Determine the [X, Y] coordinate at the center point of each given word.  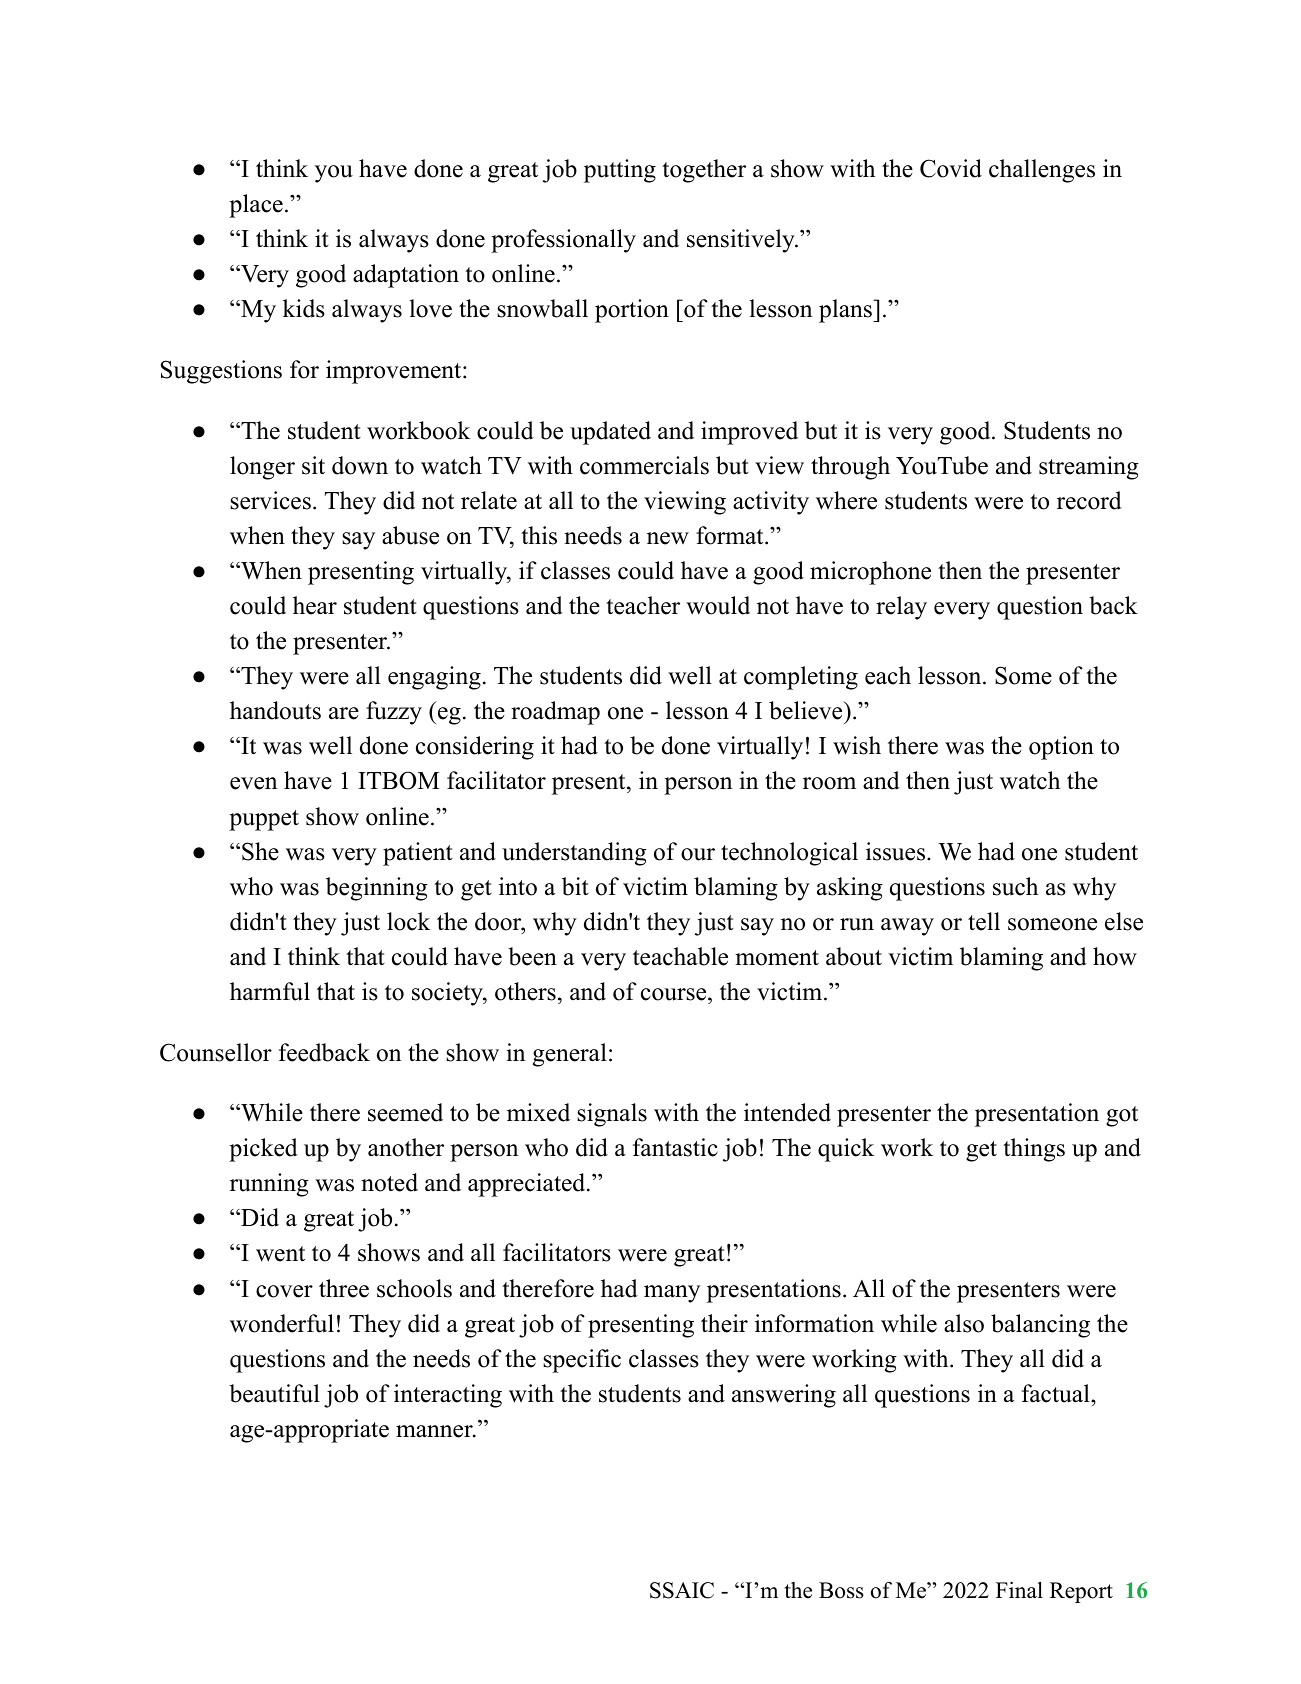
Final [1019, 1590]
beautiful [274, 1393]
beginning [377, 889]
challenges [1042, 171]
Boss [841, 1590]
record [1089, 500]
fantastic [675, 1147]
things [1034, 1150]
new [668, 538]
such [1015, 886]
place [256, 206]
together [704, 171]
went [280, 1254]
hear [315, 605]
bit [575, 886]
